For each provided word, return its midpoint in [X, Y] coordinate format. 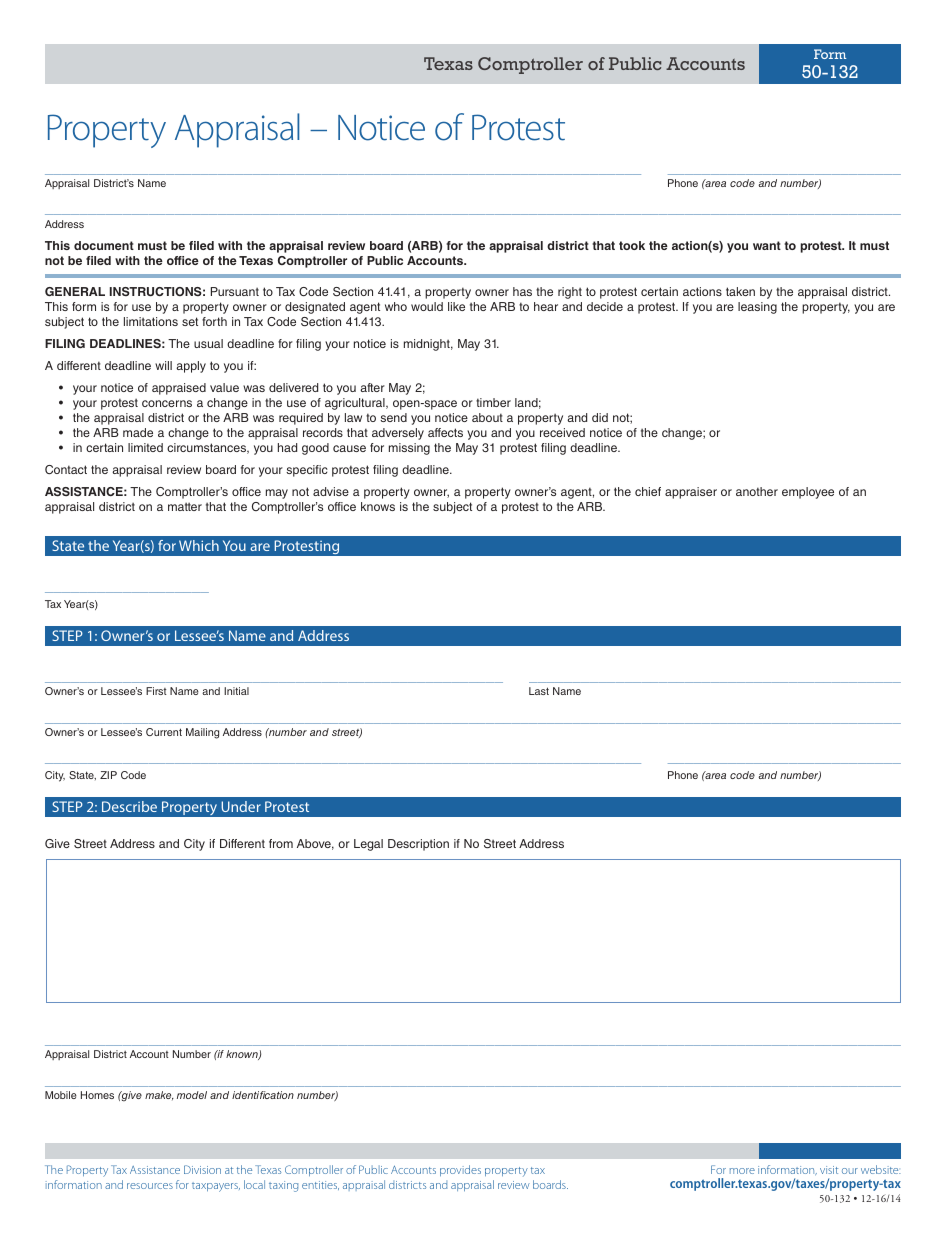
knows [378, 506]
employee [808, 493]
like [456, 306]
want [767, 245]
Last [539, 691]
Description [418, 845]
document [104, 245]
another [757, 491]
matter [185, 507]
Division [202, 1169]
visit [829, 1170]
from [281, 843]
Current [164, 732]
